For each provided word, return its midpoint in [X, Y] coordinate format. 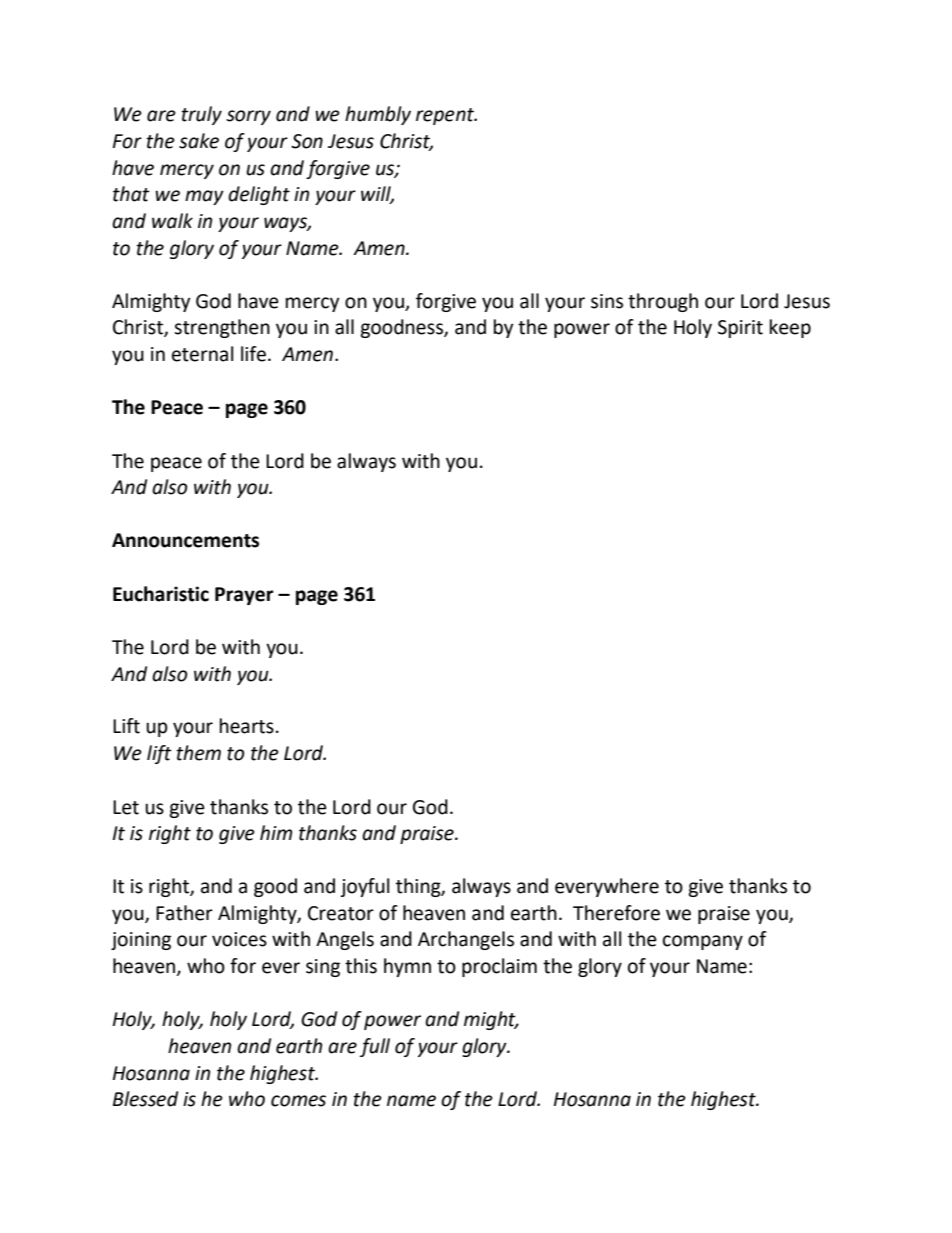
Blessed [145, 1099]
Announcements [185, 540]
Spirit [740, 329]
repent [446, 116]
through [663, 302]
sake [199, 141]
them [199, 753]
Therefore [616, 913]
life [253, 354]
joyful [364, 887]
